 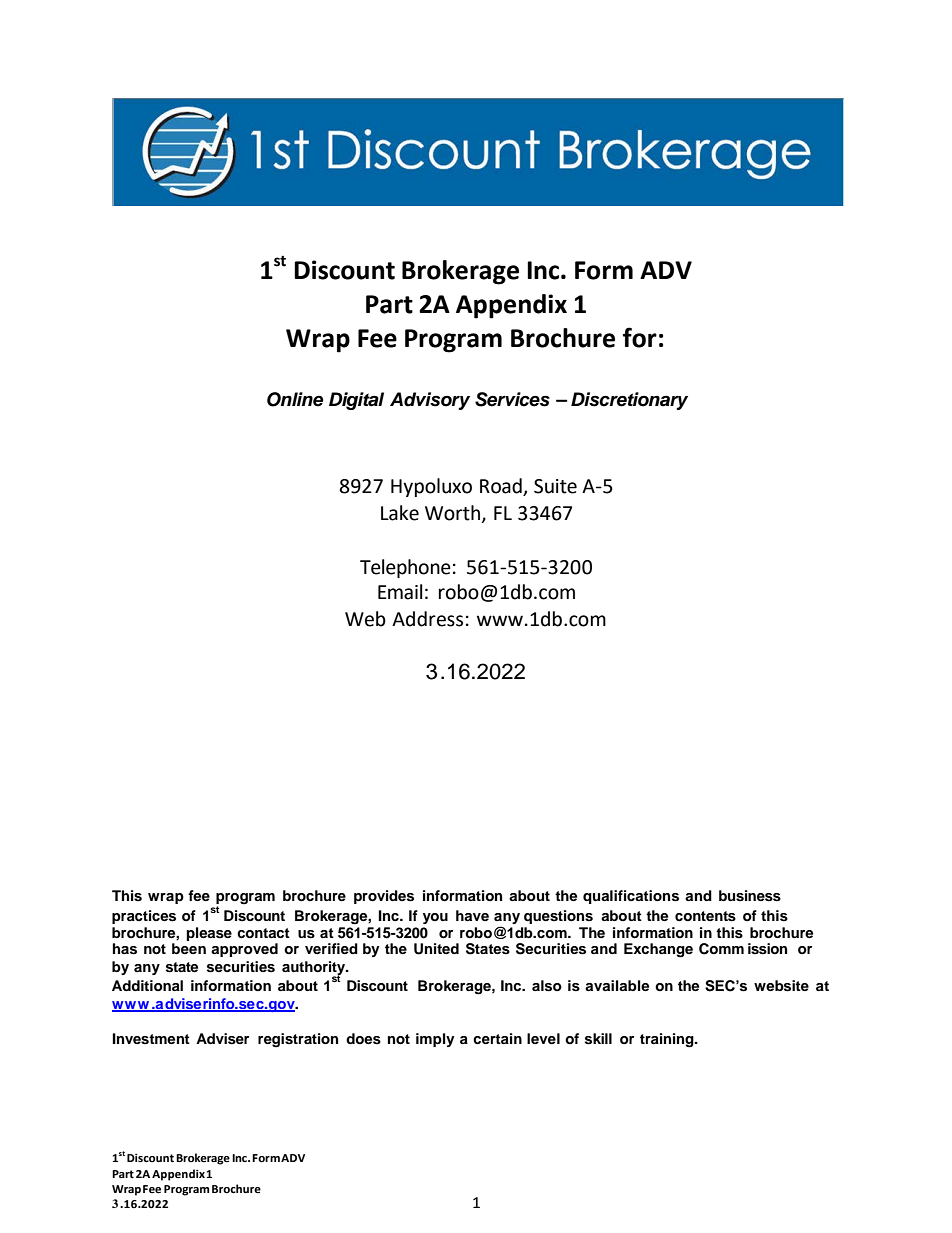 What do you see at coordinates (750, 896) in the document?
I see `business` at bounding box center [750, 896].
